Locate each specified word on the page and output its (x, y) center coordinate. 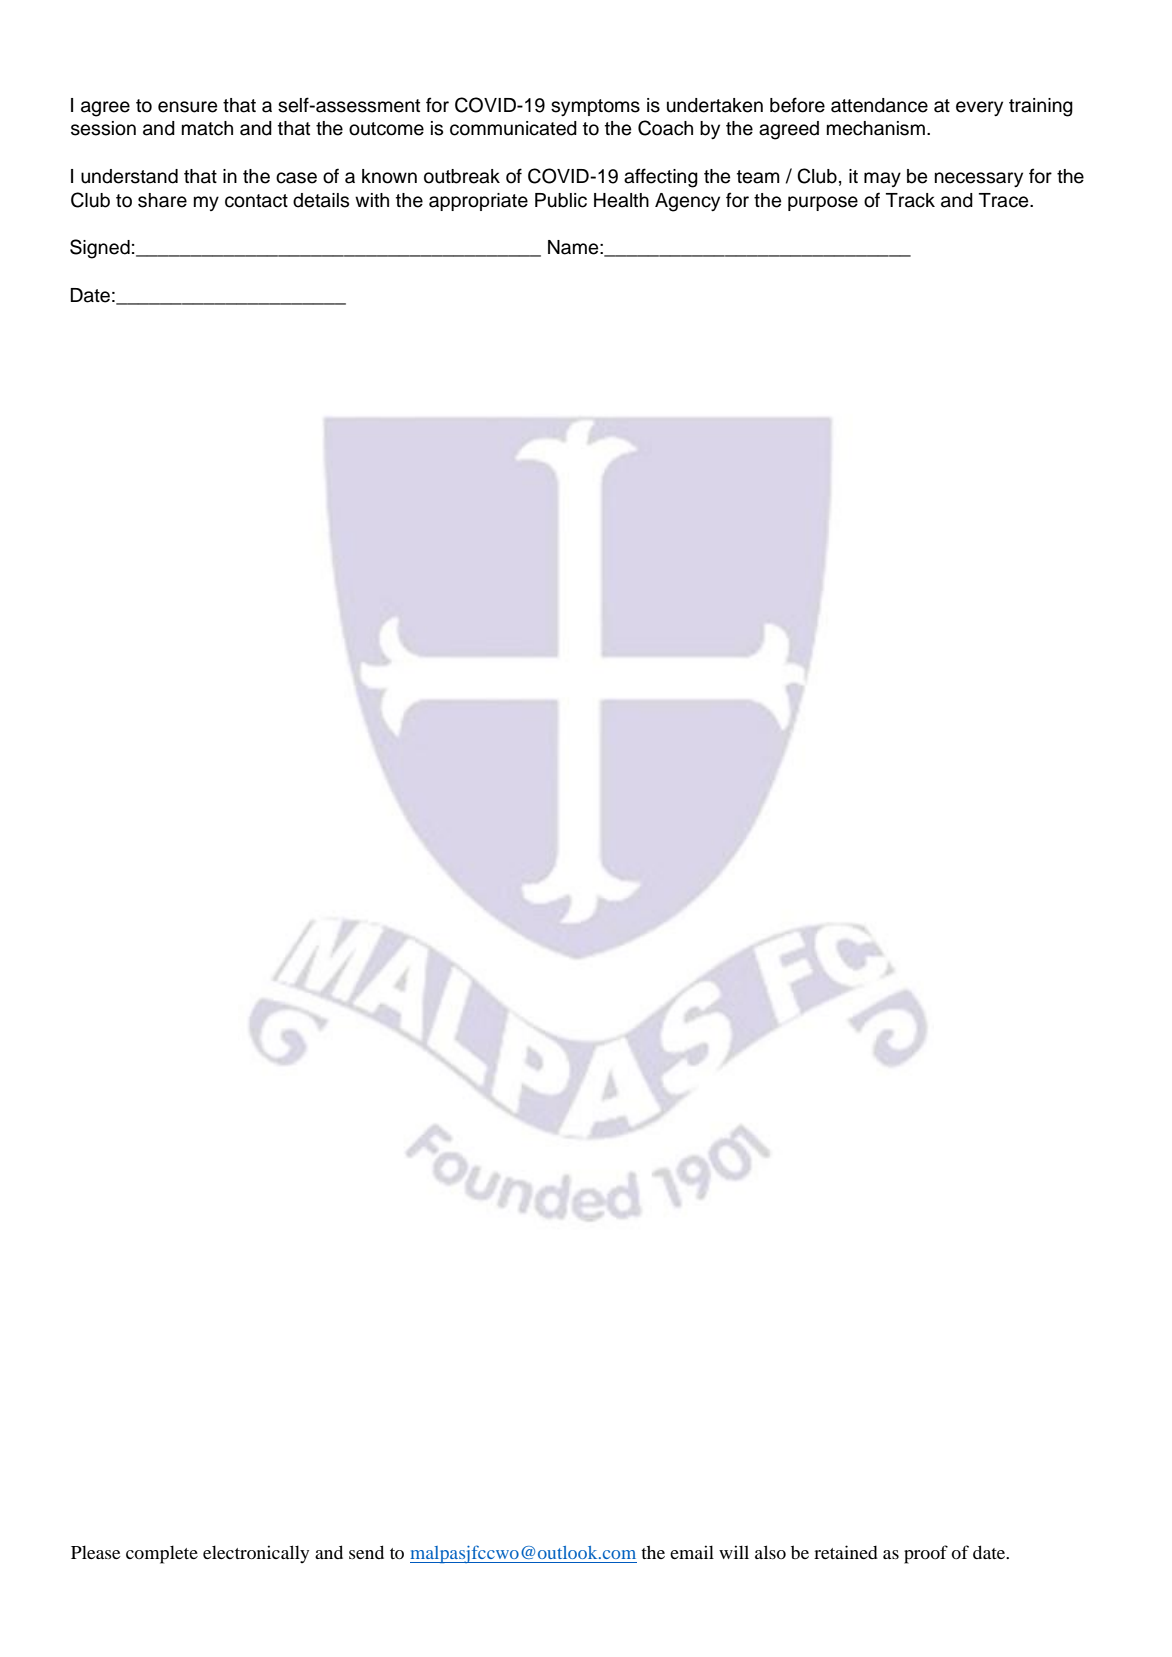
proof (926, 1554)
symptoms (595, 107)
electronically (256, 1554)
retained (846, 1552)
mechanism (876, 128)
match (207, 128)
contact (256, 201)
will (734, 1552)
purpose (823, 203)
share (162, 200)
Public (561, 200)
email (692, 1552)
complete (162, 1554)
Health (621, 200)
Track (910, 200)
